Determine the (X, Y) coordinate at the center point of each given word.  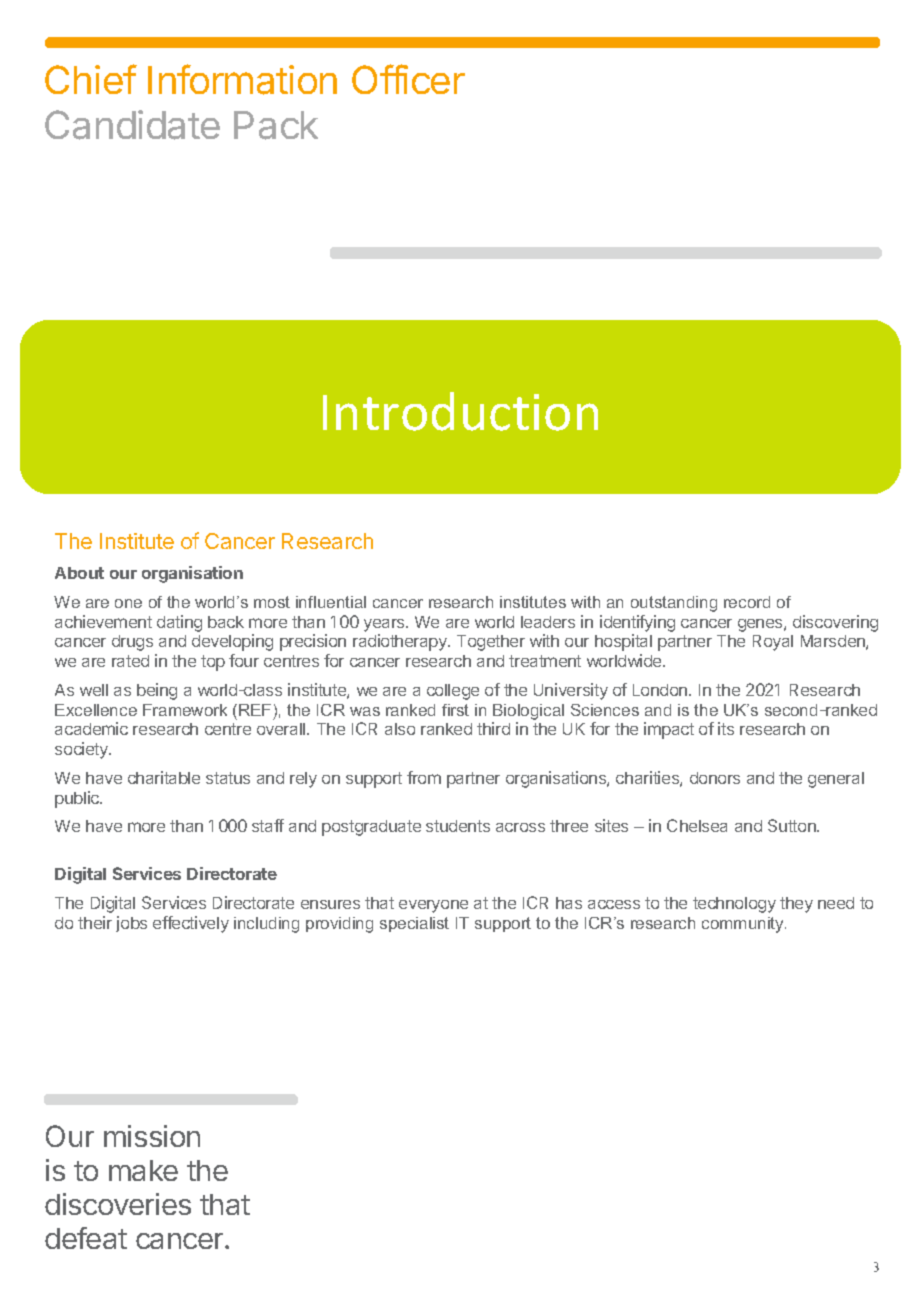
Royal (773, 643)
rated (130, 661)
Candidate (132, 125)
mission (152, 1136)
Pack (276, 125)
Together (491, 643)
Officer (408, 79)
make (143, 1170)
